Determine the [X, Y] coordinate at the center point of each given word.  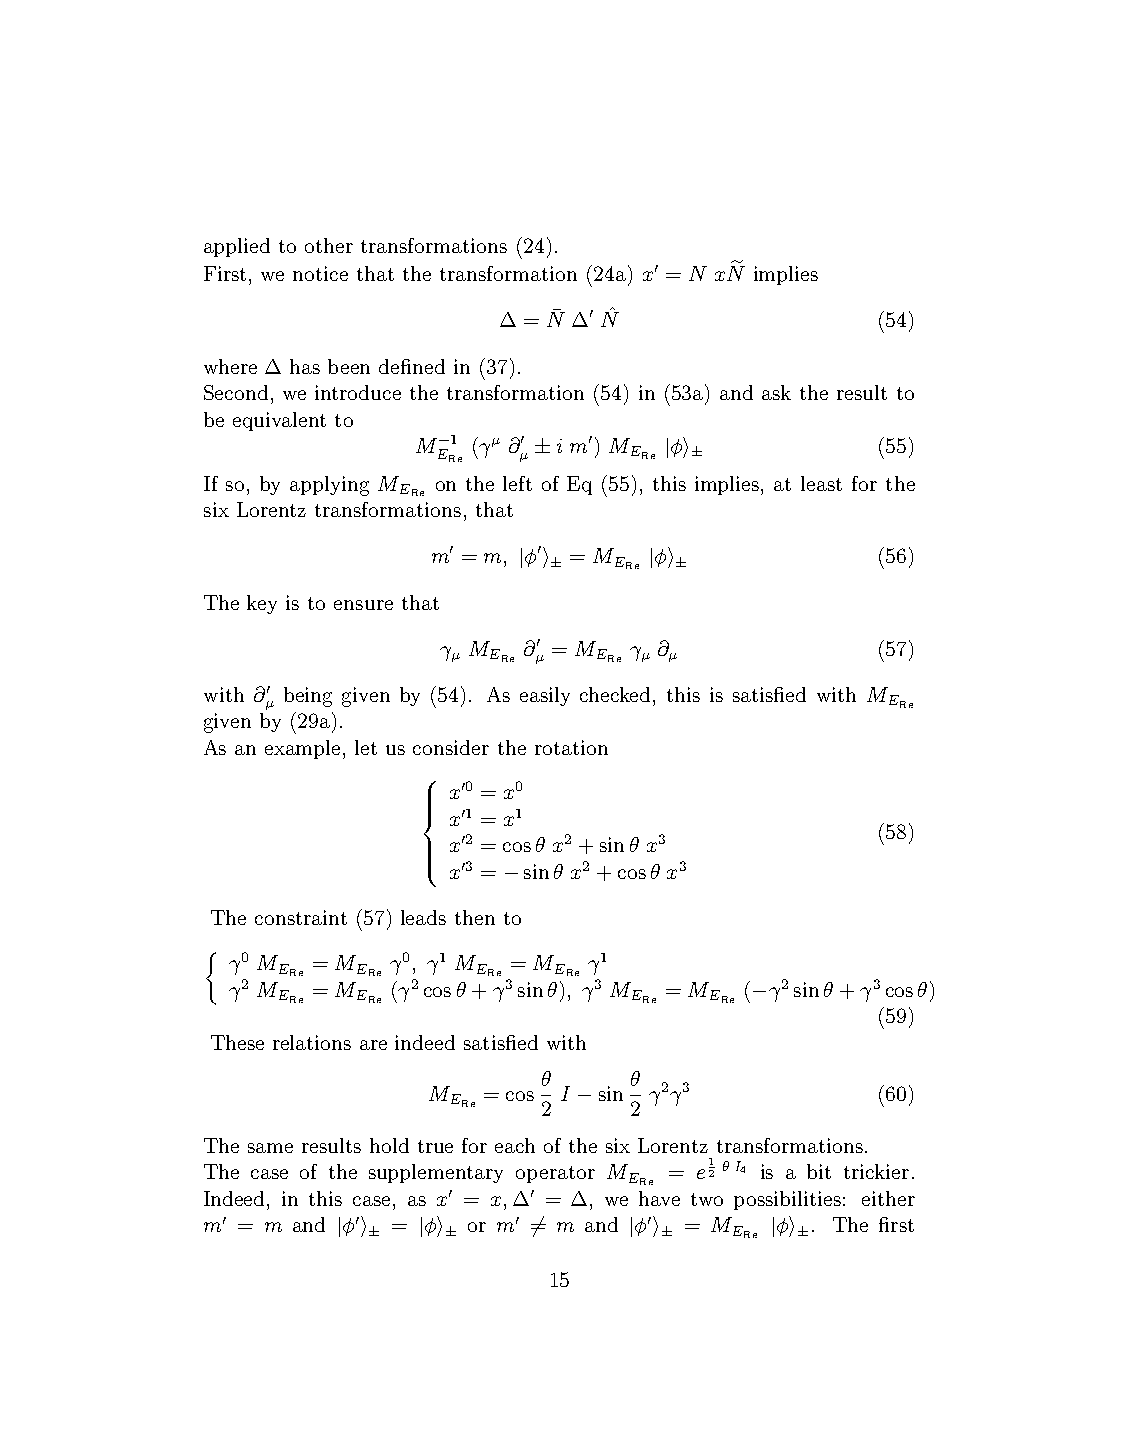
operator [555, 1174]
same [270, 1148]
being [308, 697]
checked [617, 694]
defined [412, 366]
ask [776, 392]
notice [320, 273]
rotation [571, 747]
